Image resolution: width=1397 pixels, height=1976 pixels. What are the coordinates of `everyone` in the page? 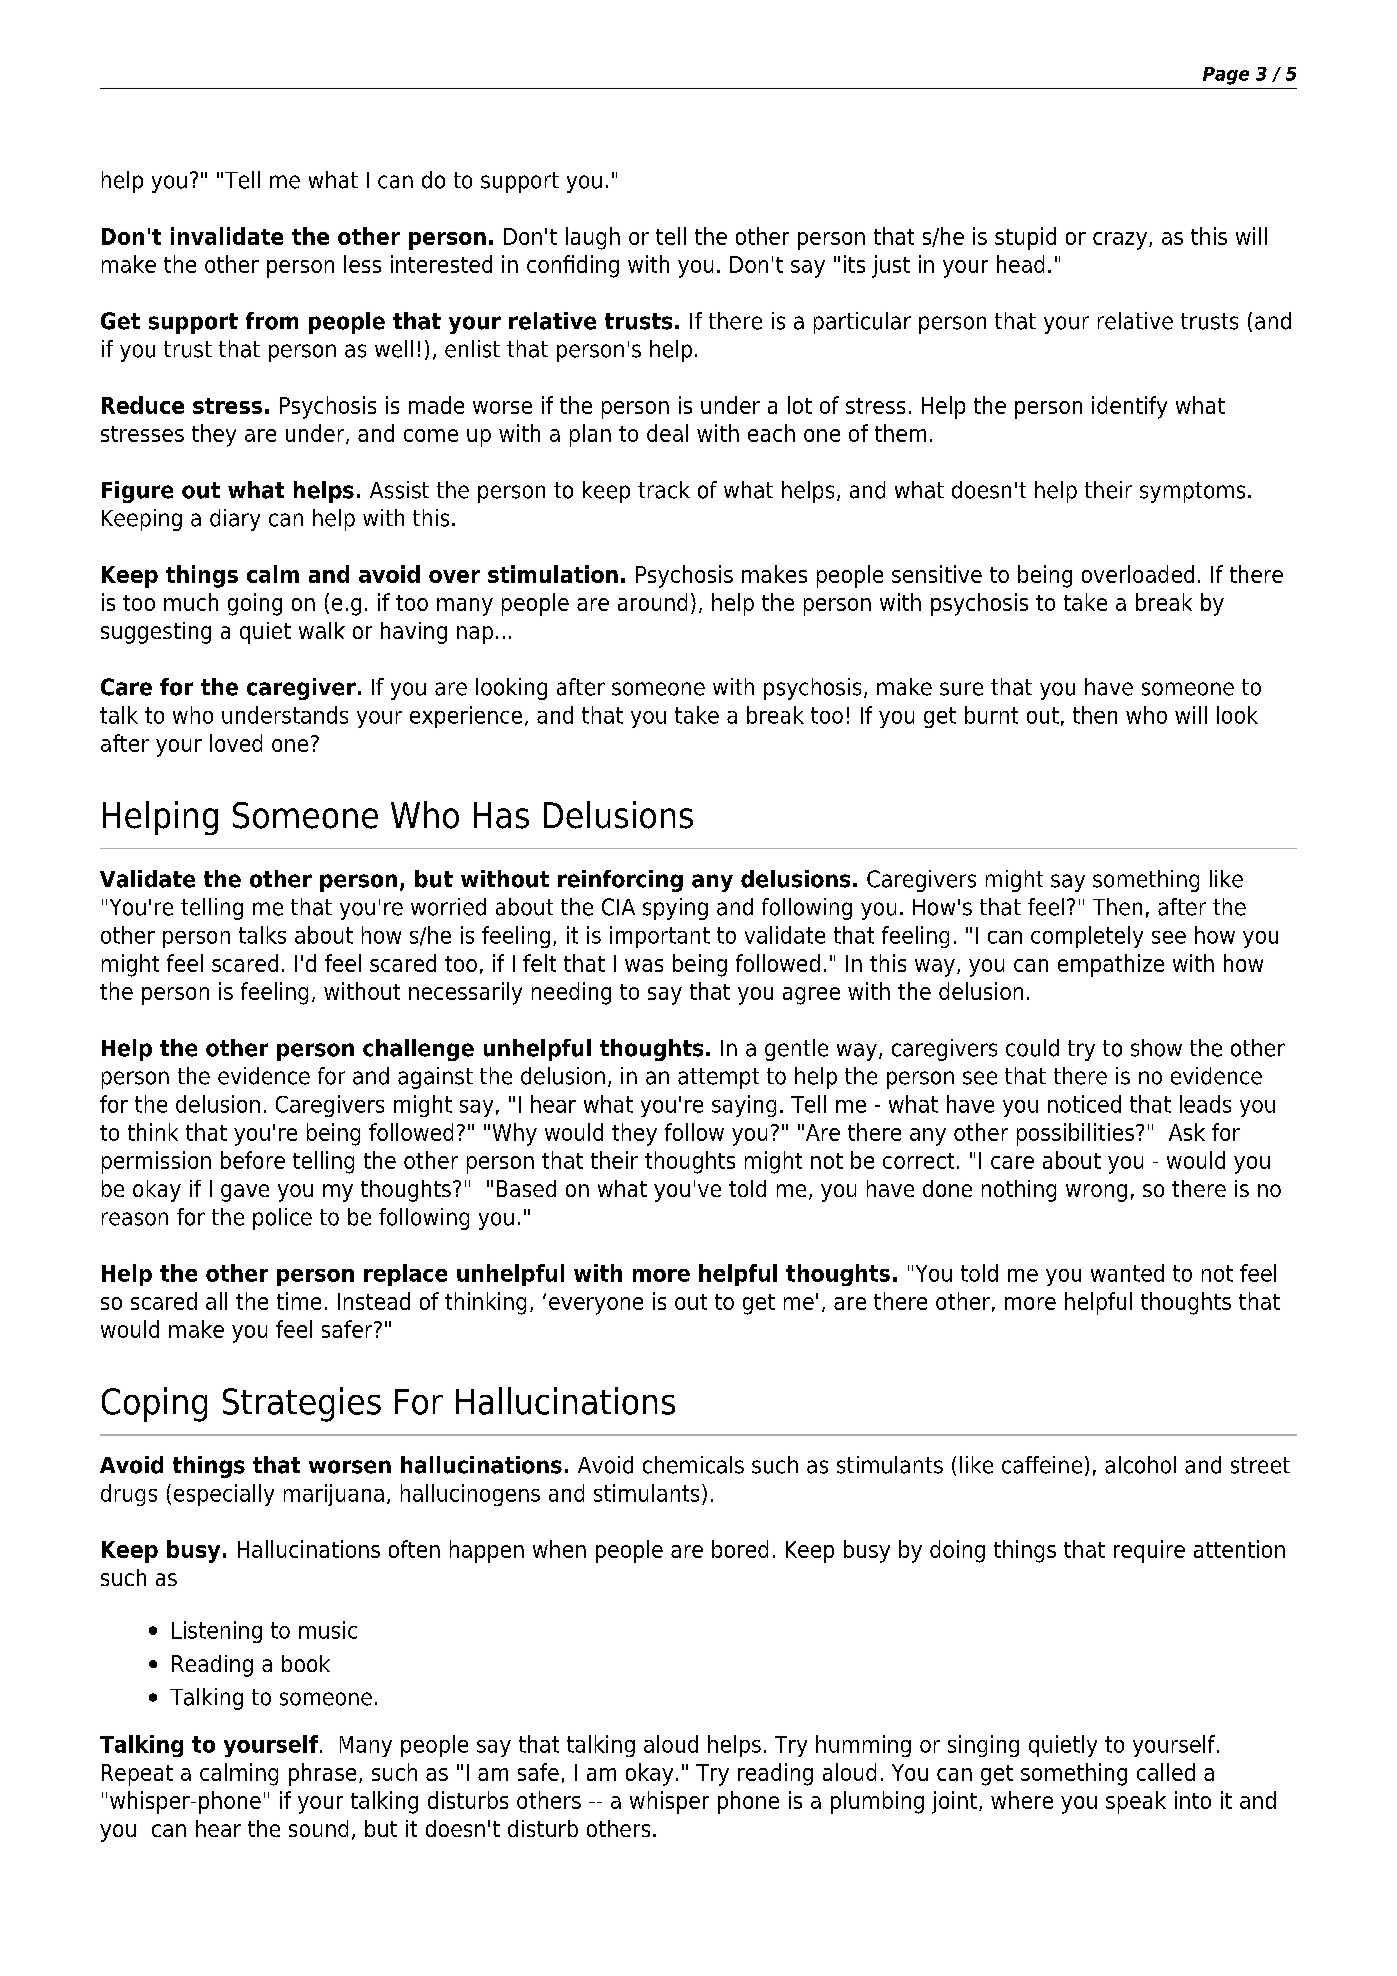 It's located at (596, 1306).
